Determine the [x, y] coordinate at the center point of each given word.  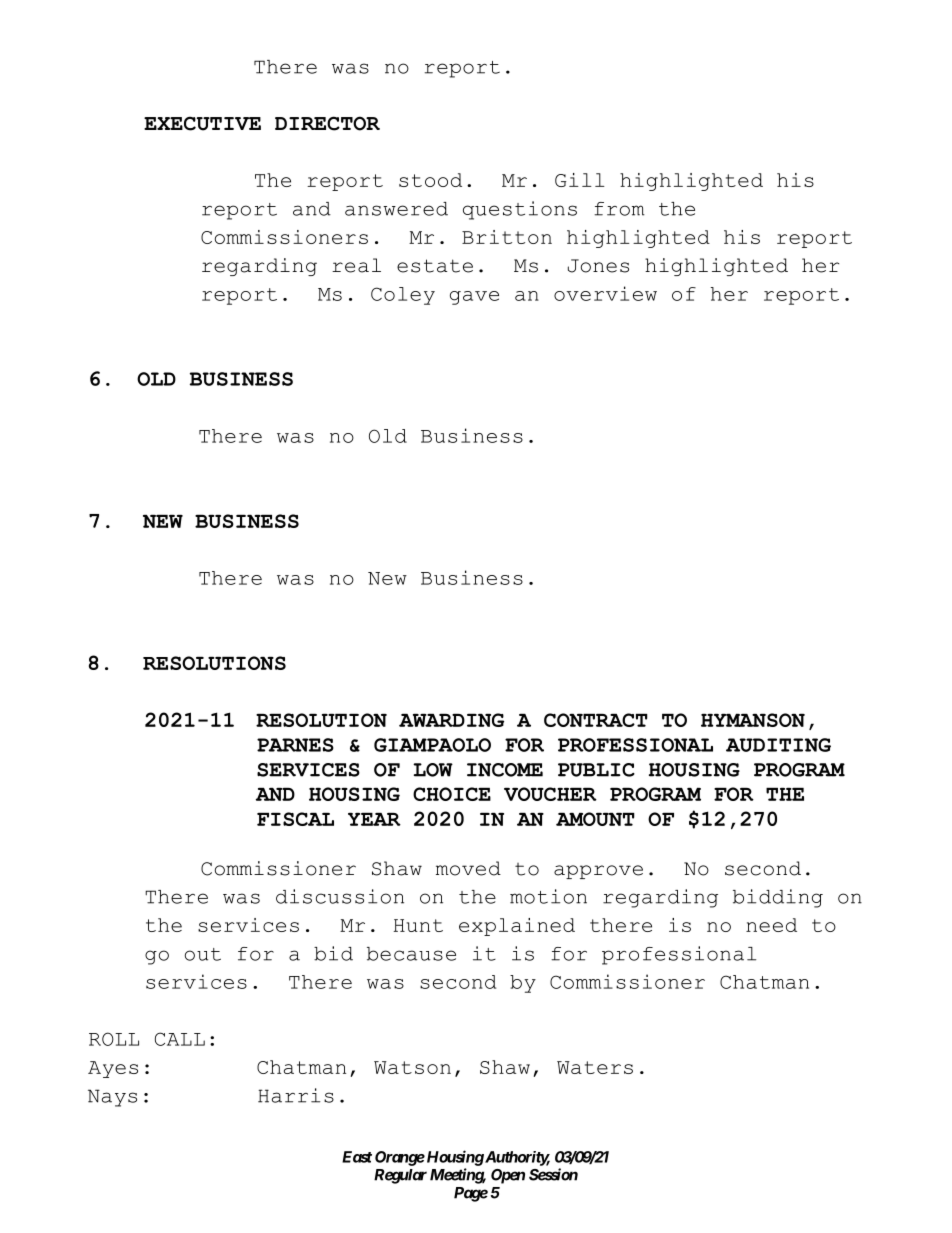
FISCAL [295, 819]
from [619, 209]
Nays [112, 1098]
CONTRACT [596, 720]
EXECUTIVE [202, 123]
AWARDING [451, 720]
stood [430, 180]
